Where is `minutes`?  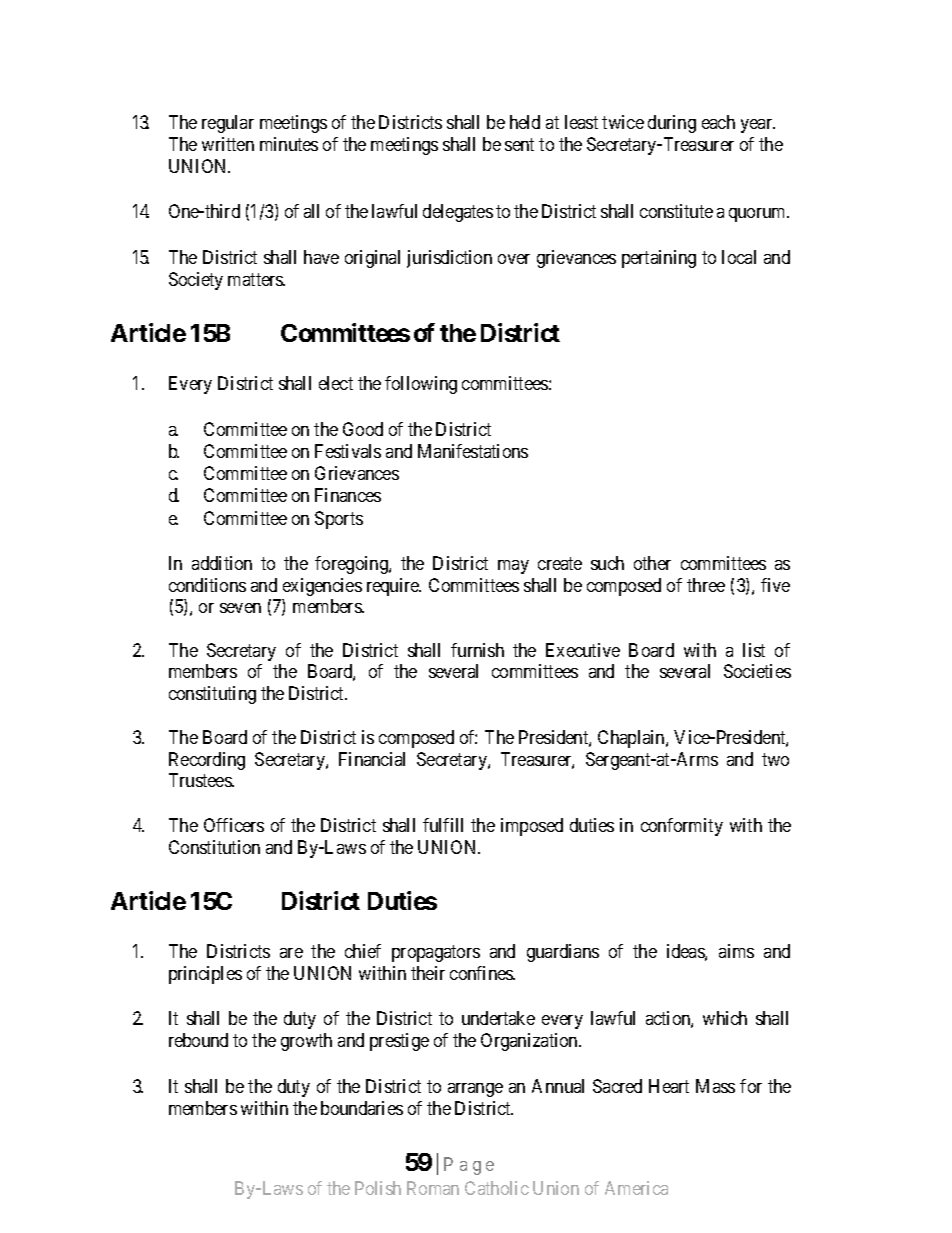
minutes is located at coordinates (289, 144).
